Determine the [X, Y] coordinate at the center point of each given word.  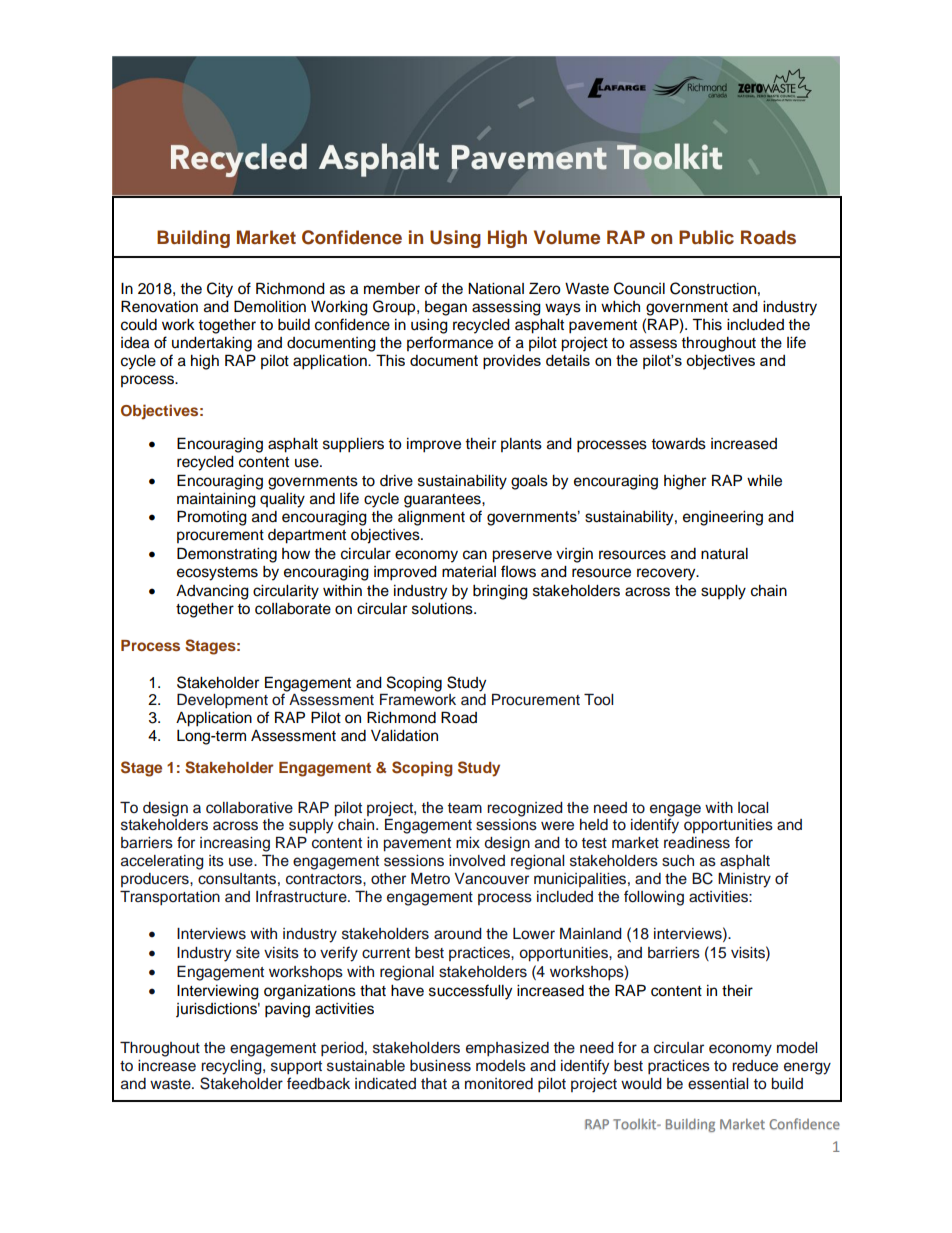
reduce [755, 1066]
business [440, 1066]
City [220, 290]
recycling [232, 1067]
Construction [713, 288]
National [496, 289]
